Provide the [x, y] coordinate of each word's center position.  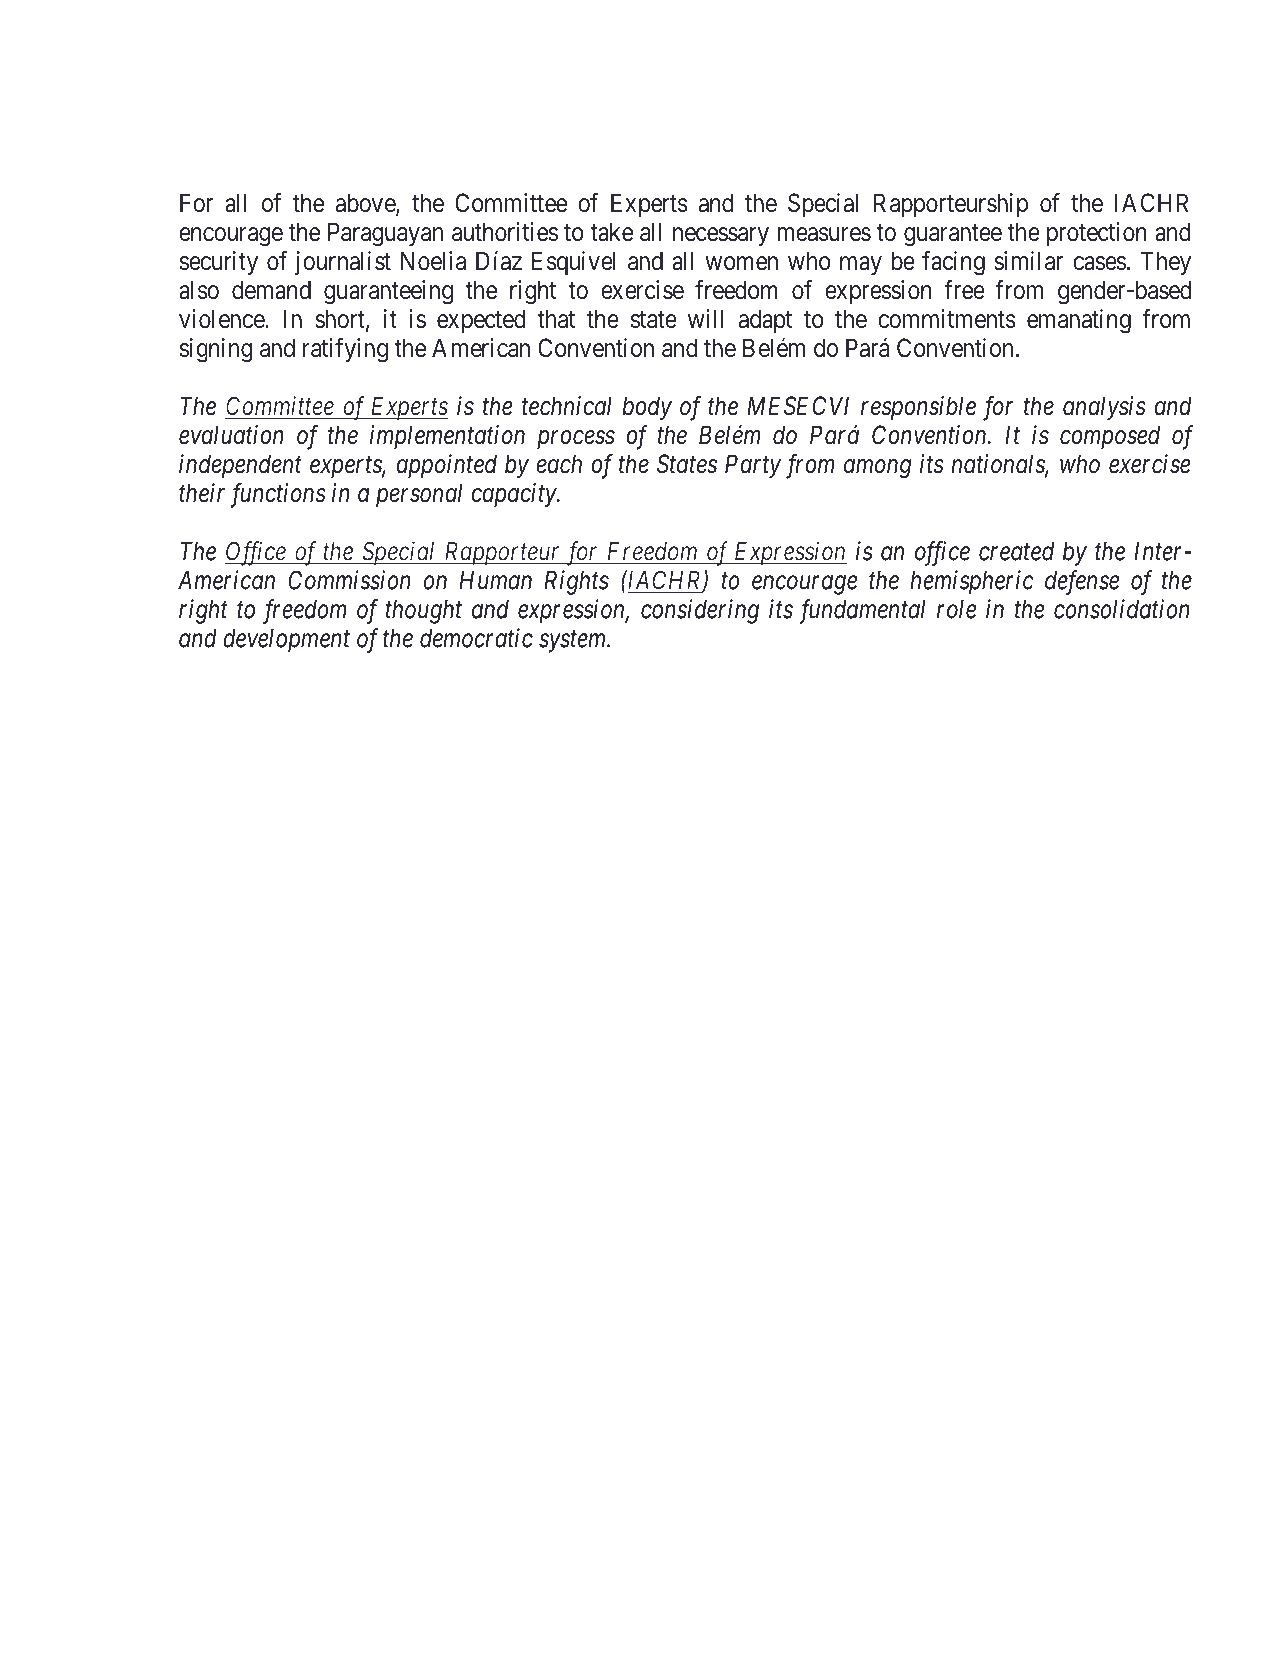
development [286, 641]
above [366, 204]
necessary [721, 236]
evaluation [231, 435]
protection [1097, 234]
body [647, 408]
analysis [1104, 408]
